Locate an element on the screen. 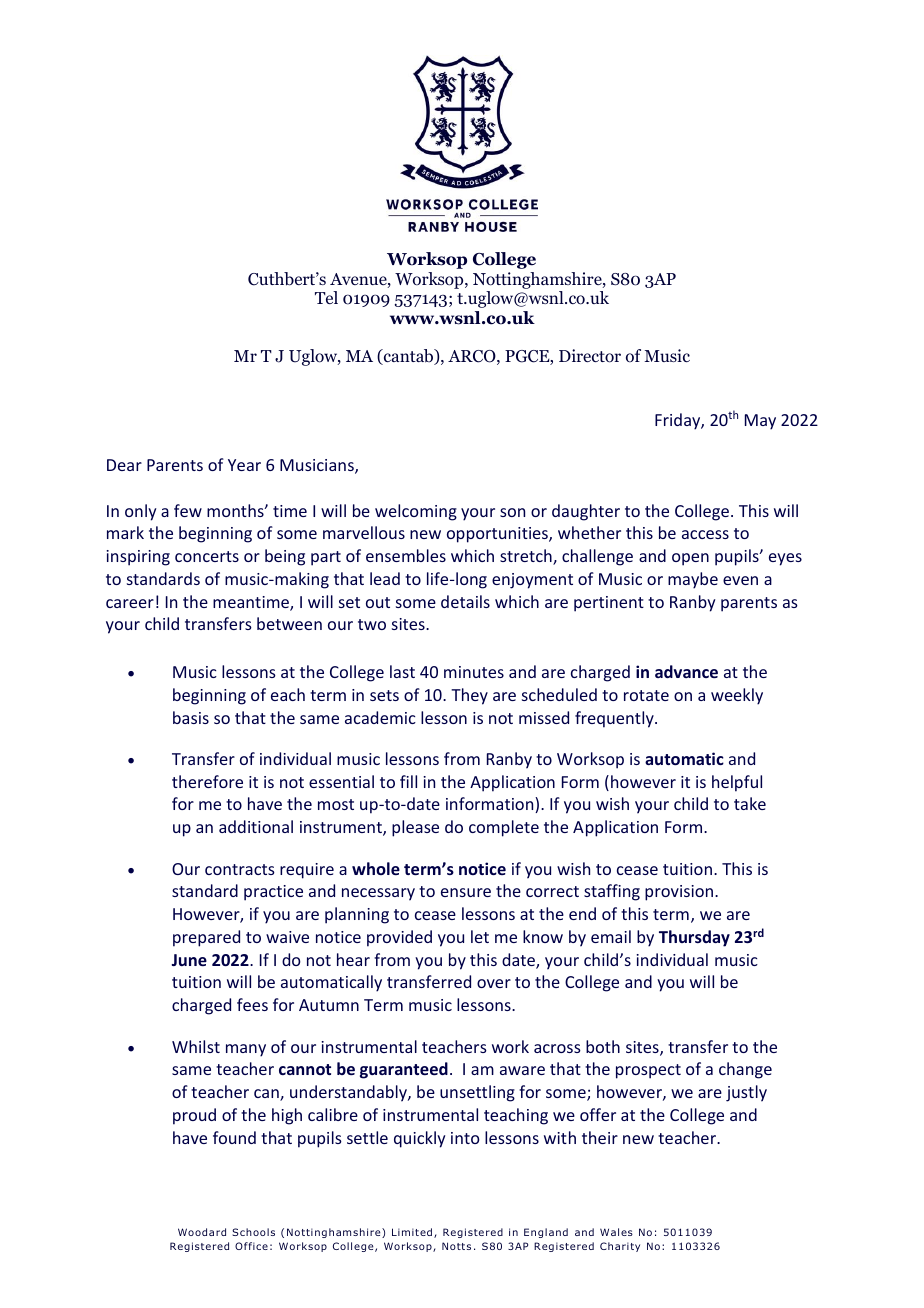  fill is located at coordinates (408, 781).
